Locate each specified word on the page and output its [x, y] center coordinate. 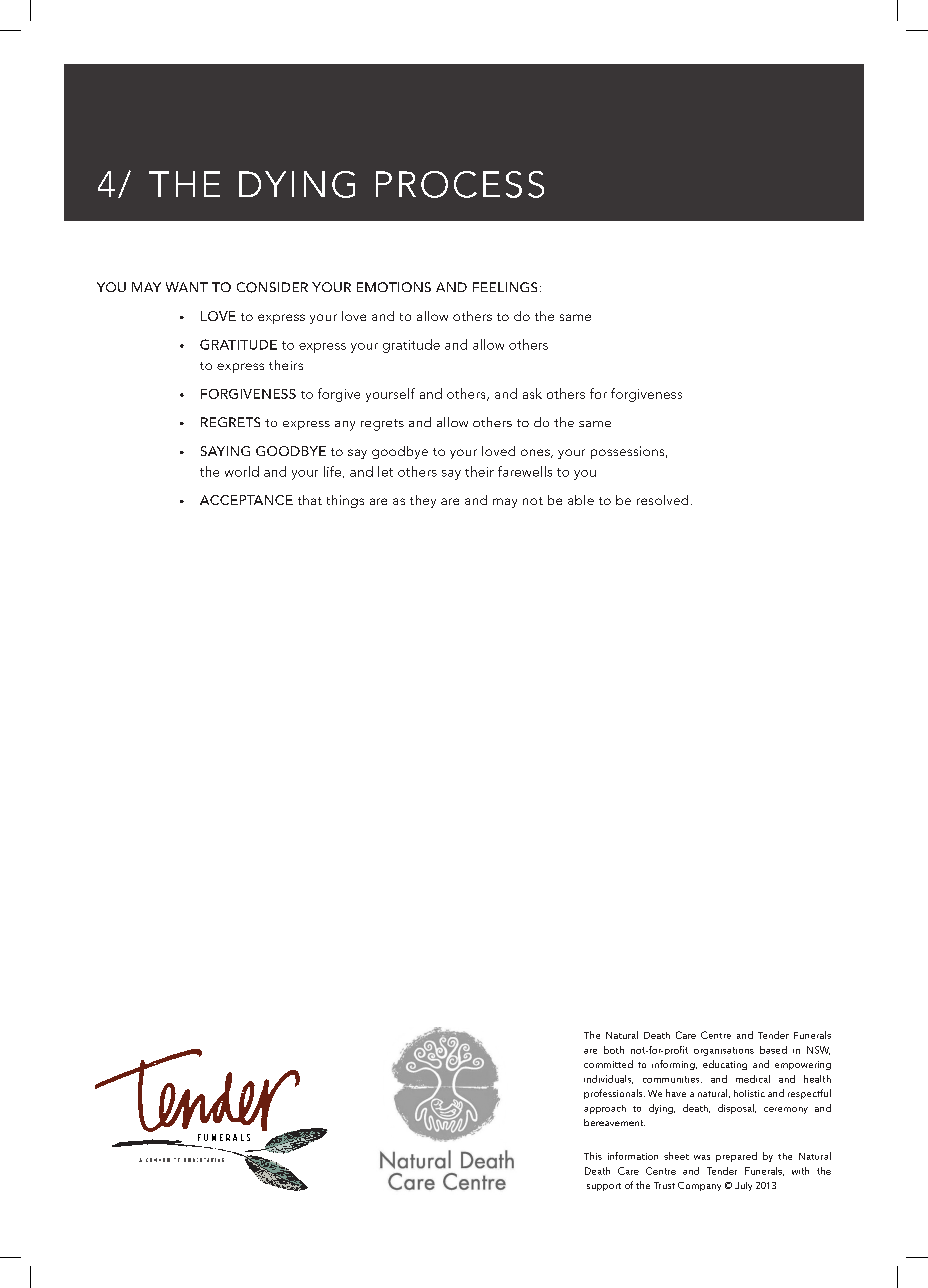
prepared [736, 1157]
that [310, 500]
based [773, 1050]
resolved [662, 500]
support [604, 1187]
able [581, 500]
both [614, 1050]
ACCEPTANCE [246, 500]
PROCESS [460, 184]
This [593, 1156]
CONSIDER [272, 287]
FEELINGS [505, 287]
